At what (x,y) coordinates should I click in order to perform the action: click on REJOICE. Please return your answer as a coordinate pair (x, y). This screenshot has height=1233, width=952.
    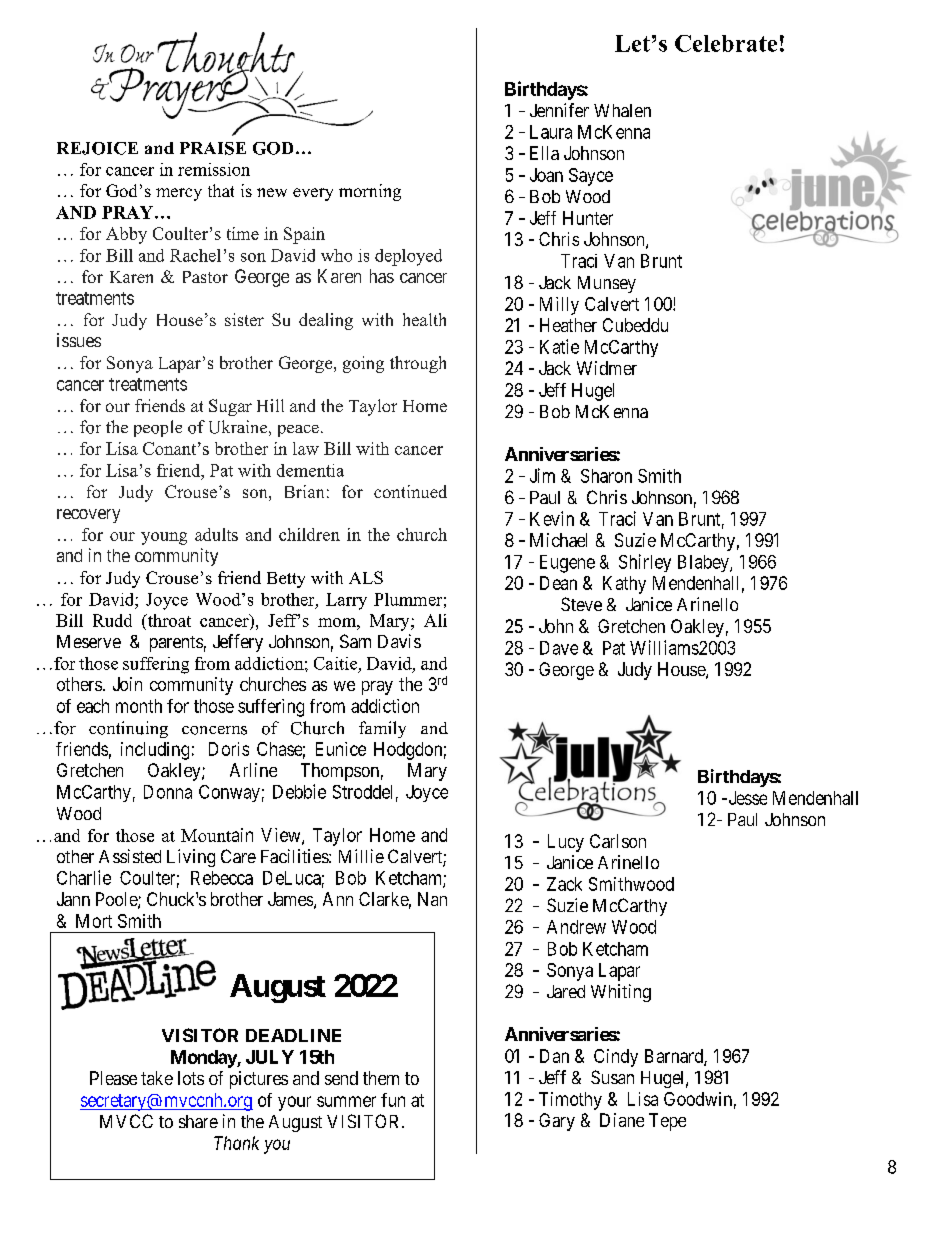
    Looking at the image, I should click on (97, 148).
